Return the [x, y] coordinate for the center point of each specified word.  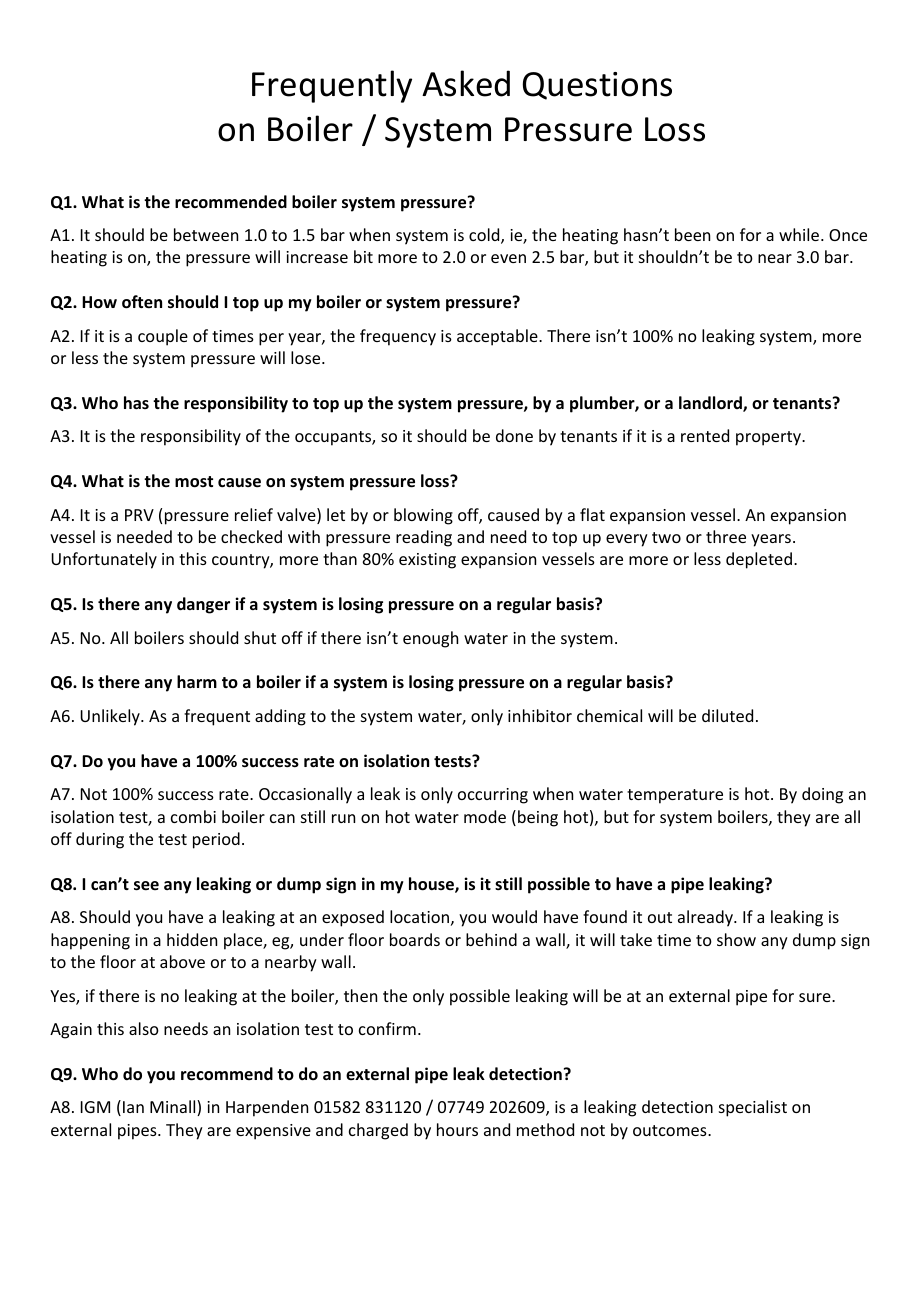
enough [430, 639]
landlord [711, 404]
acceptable [498, 337]
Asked [466, 83]
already [706, 918]
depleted [759, 560]
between [206, 234]
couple [163, 337]
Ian [133, 1107]
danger [203, 605]
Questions [597, 86]
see [146, 886]
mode [485, 816]
